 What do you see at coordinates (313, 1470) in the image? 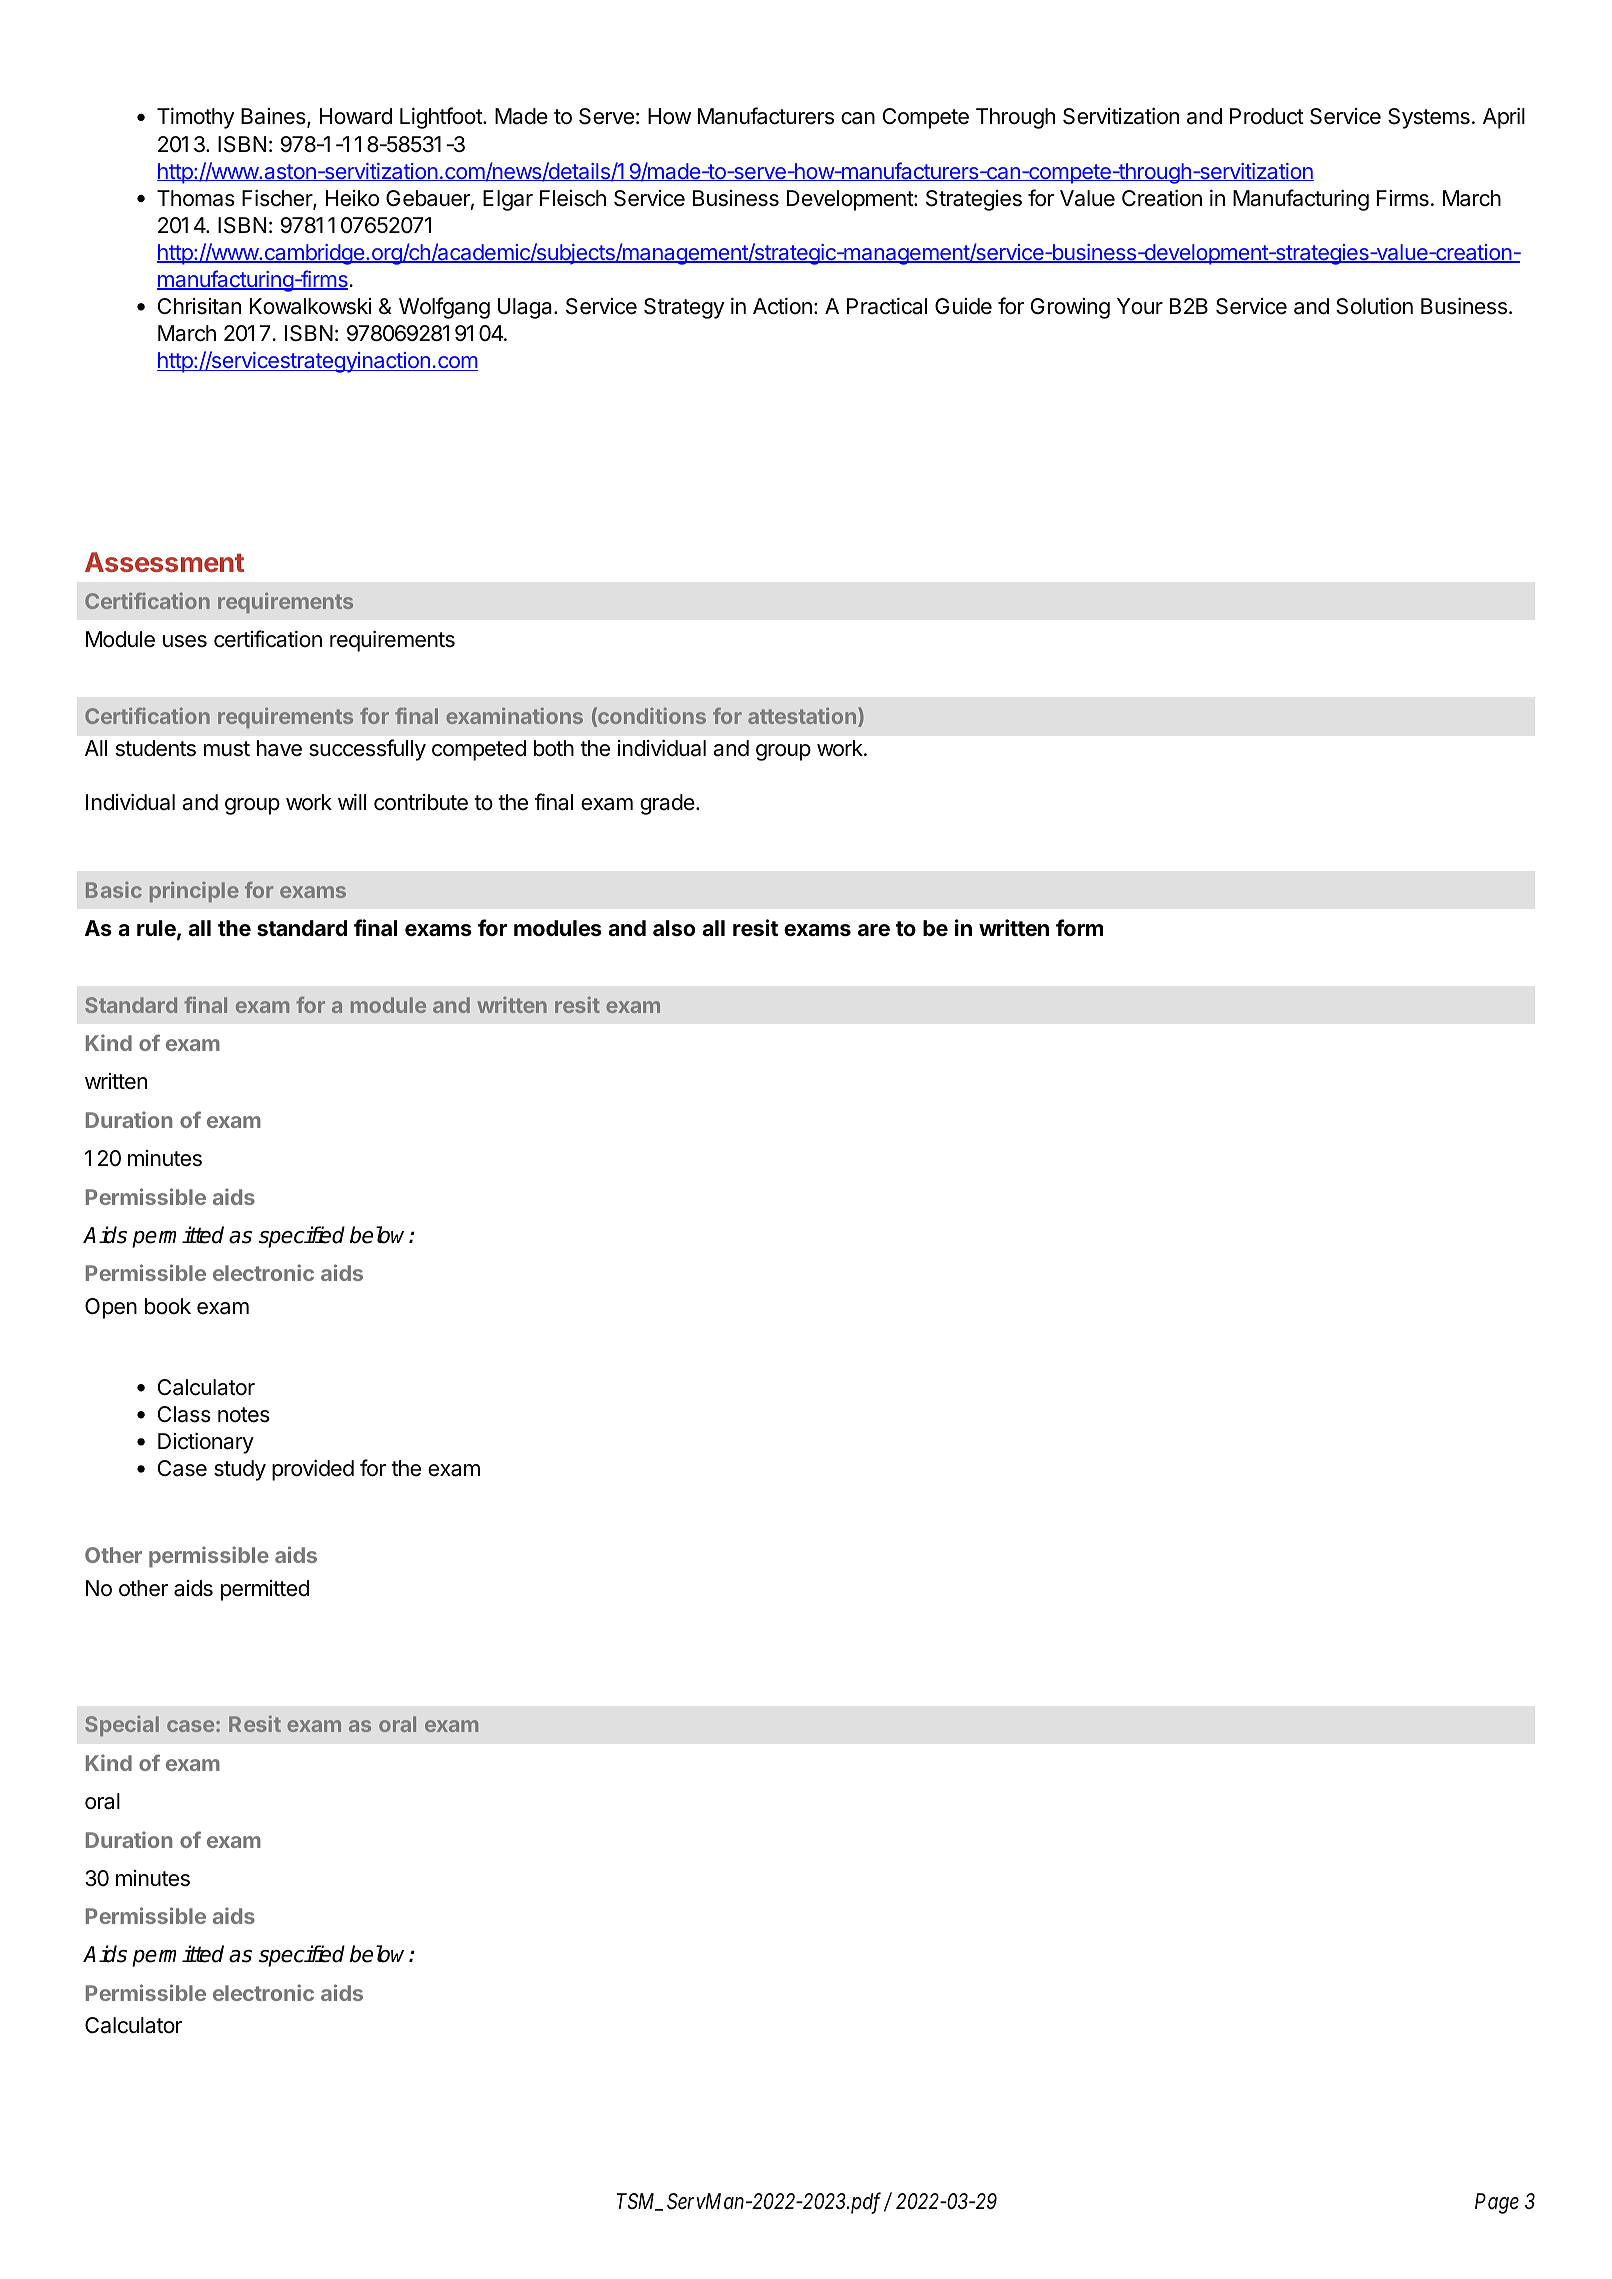
I see `provided` at bounding box center [313, 1470].
